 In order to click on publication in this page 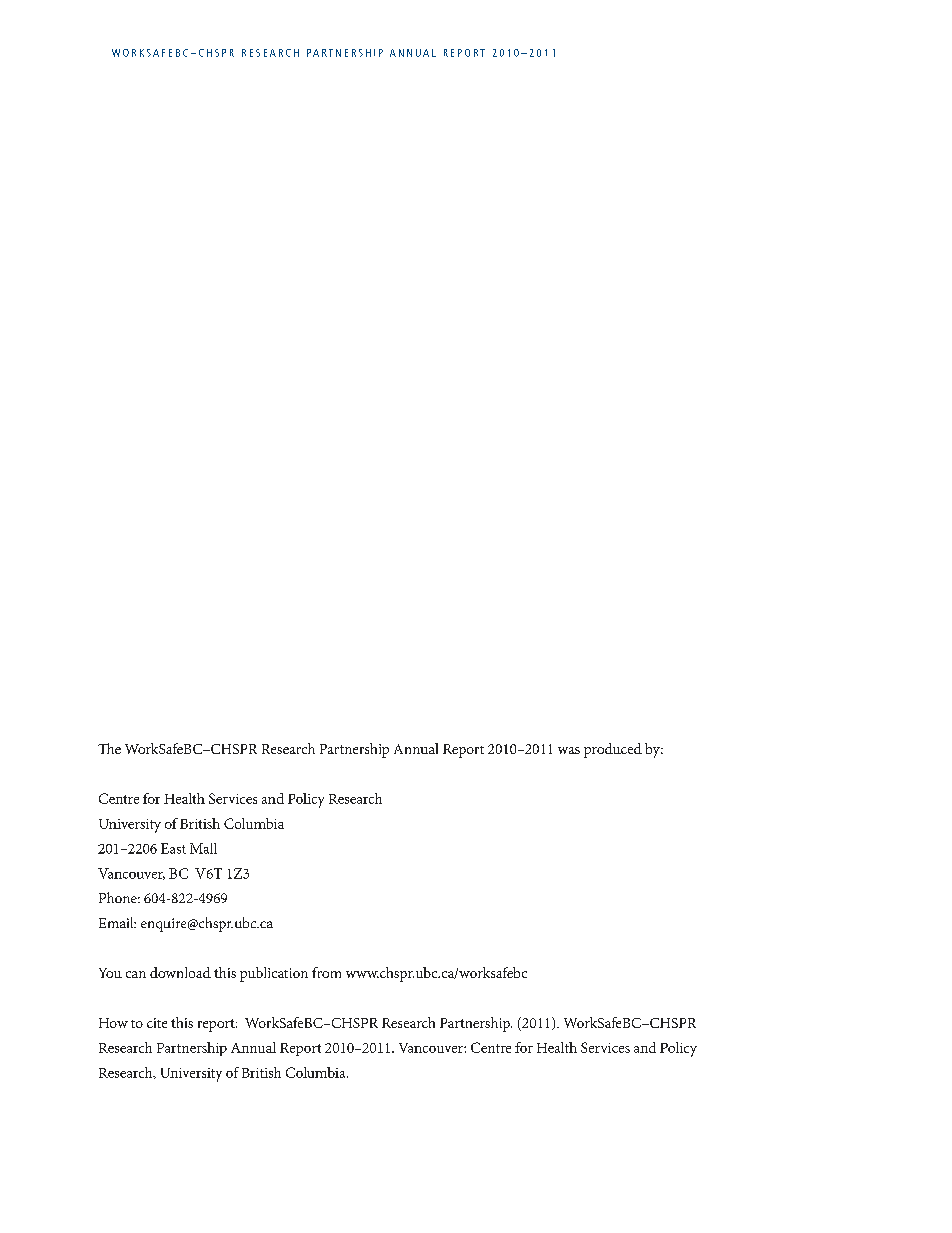, I will do `click(274, 974)`.
